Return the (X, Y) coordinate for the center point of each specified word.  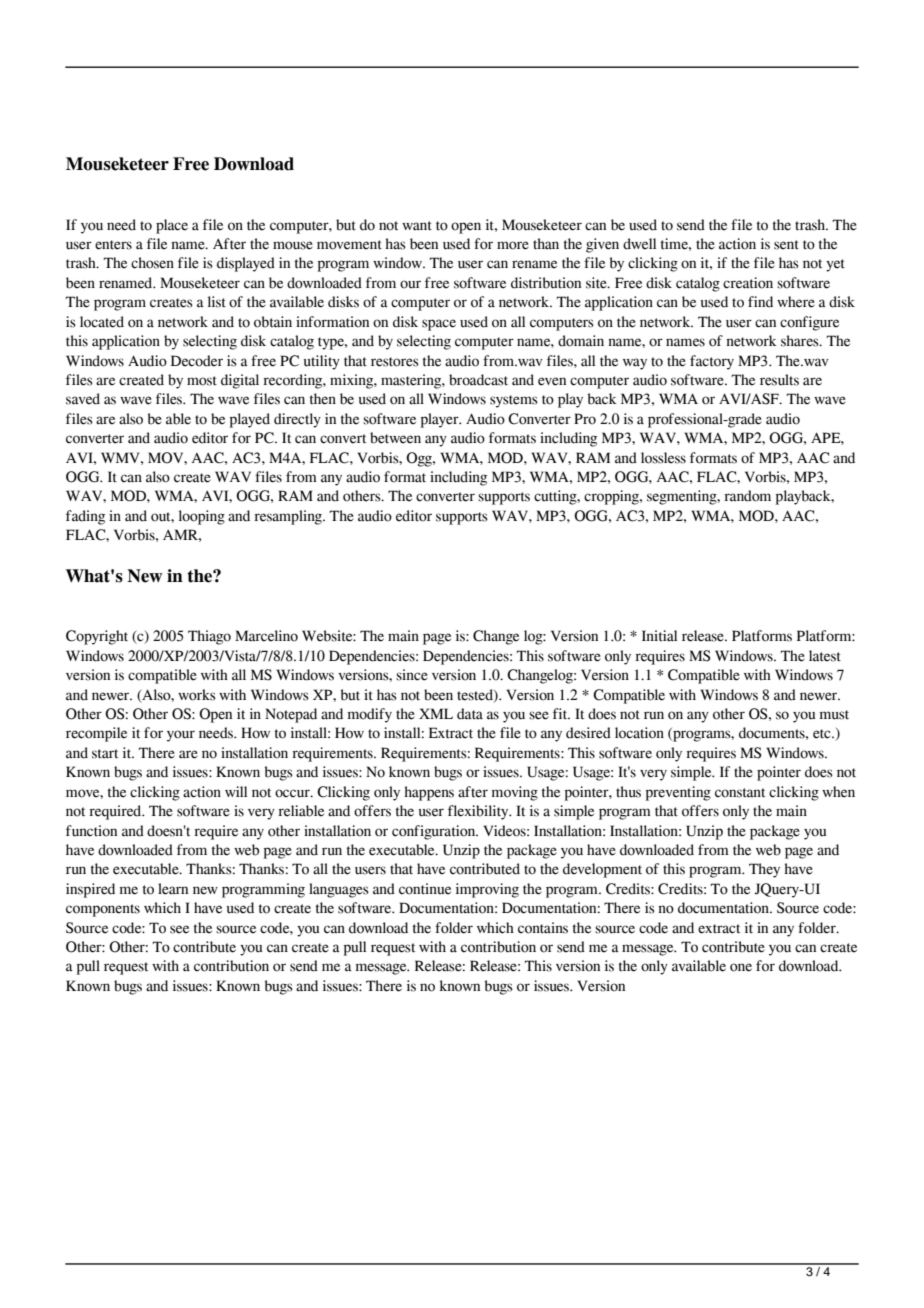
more (513, 245)
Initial (659, 636)
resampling (289, 517)
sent (786, 245)
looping (202, 517)
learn (173, 889)
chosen (152, 263)
